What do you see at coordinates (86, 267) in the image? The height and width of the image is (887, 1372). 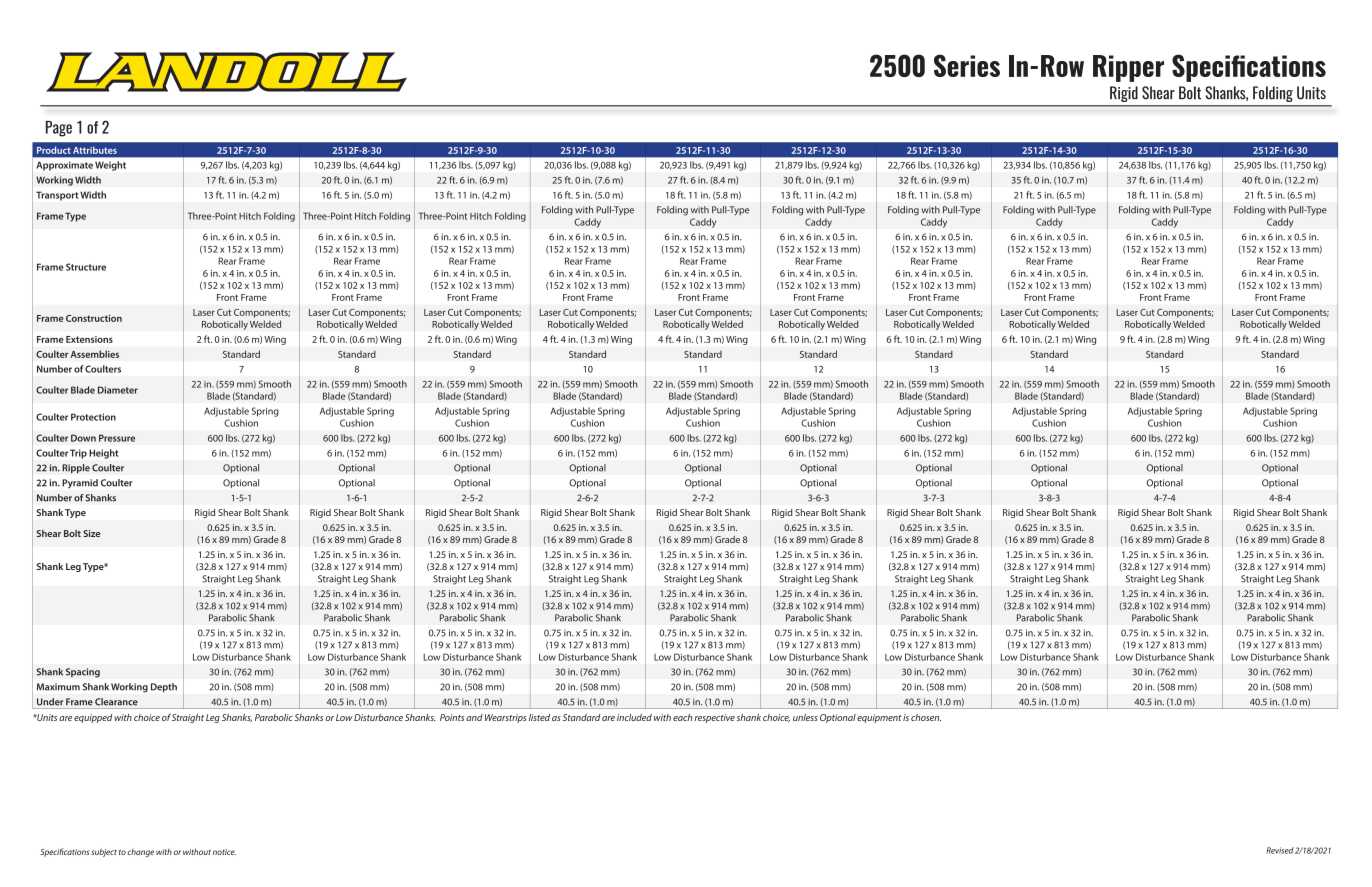 I see `Structure` at bounding box center [86, 267].
